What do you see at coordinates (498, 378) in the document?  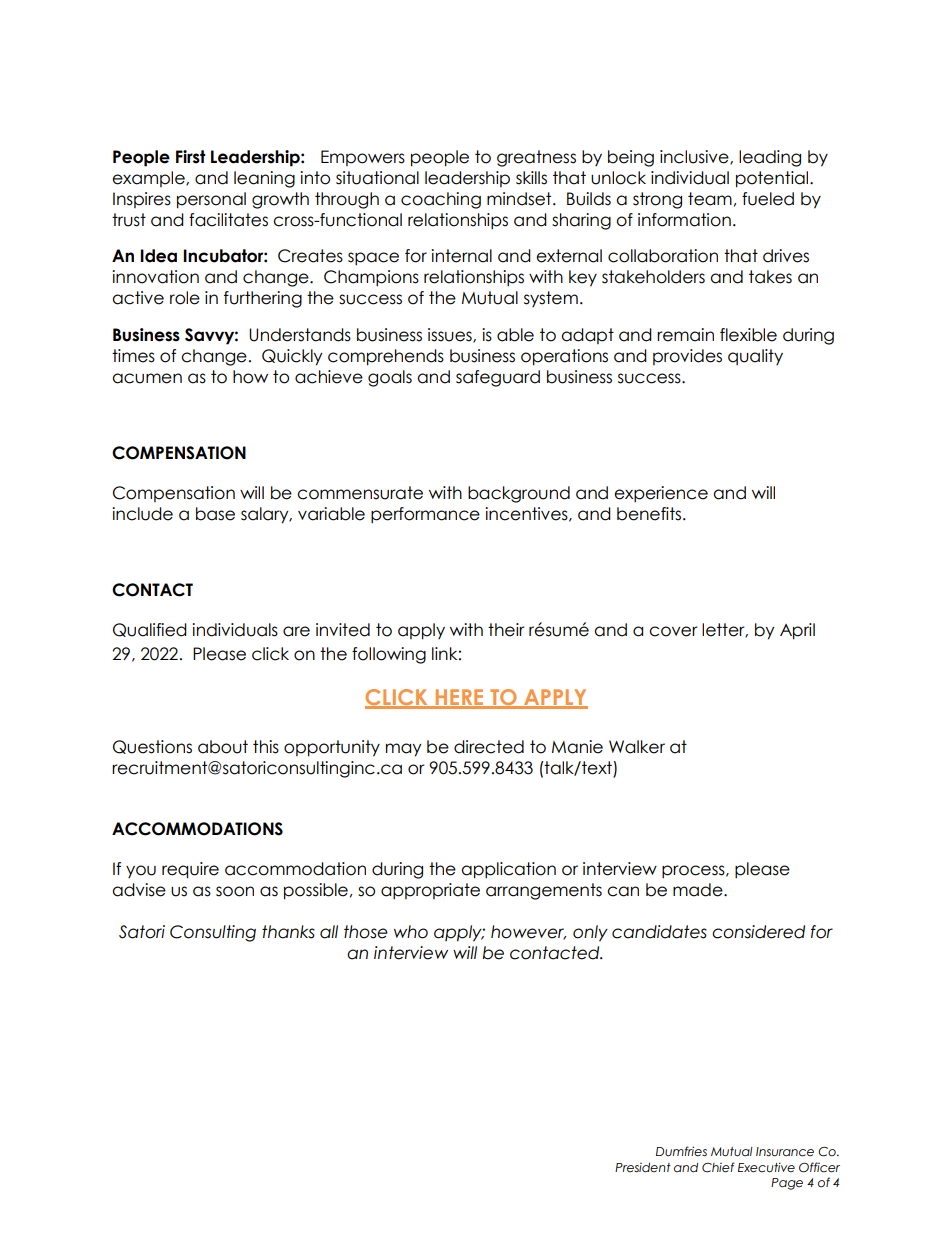 I see `safeguard` at bounding box center [498, 378].
